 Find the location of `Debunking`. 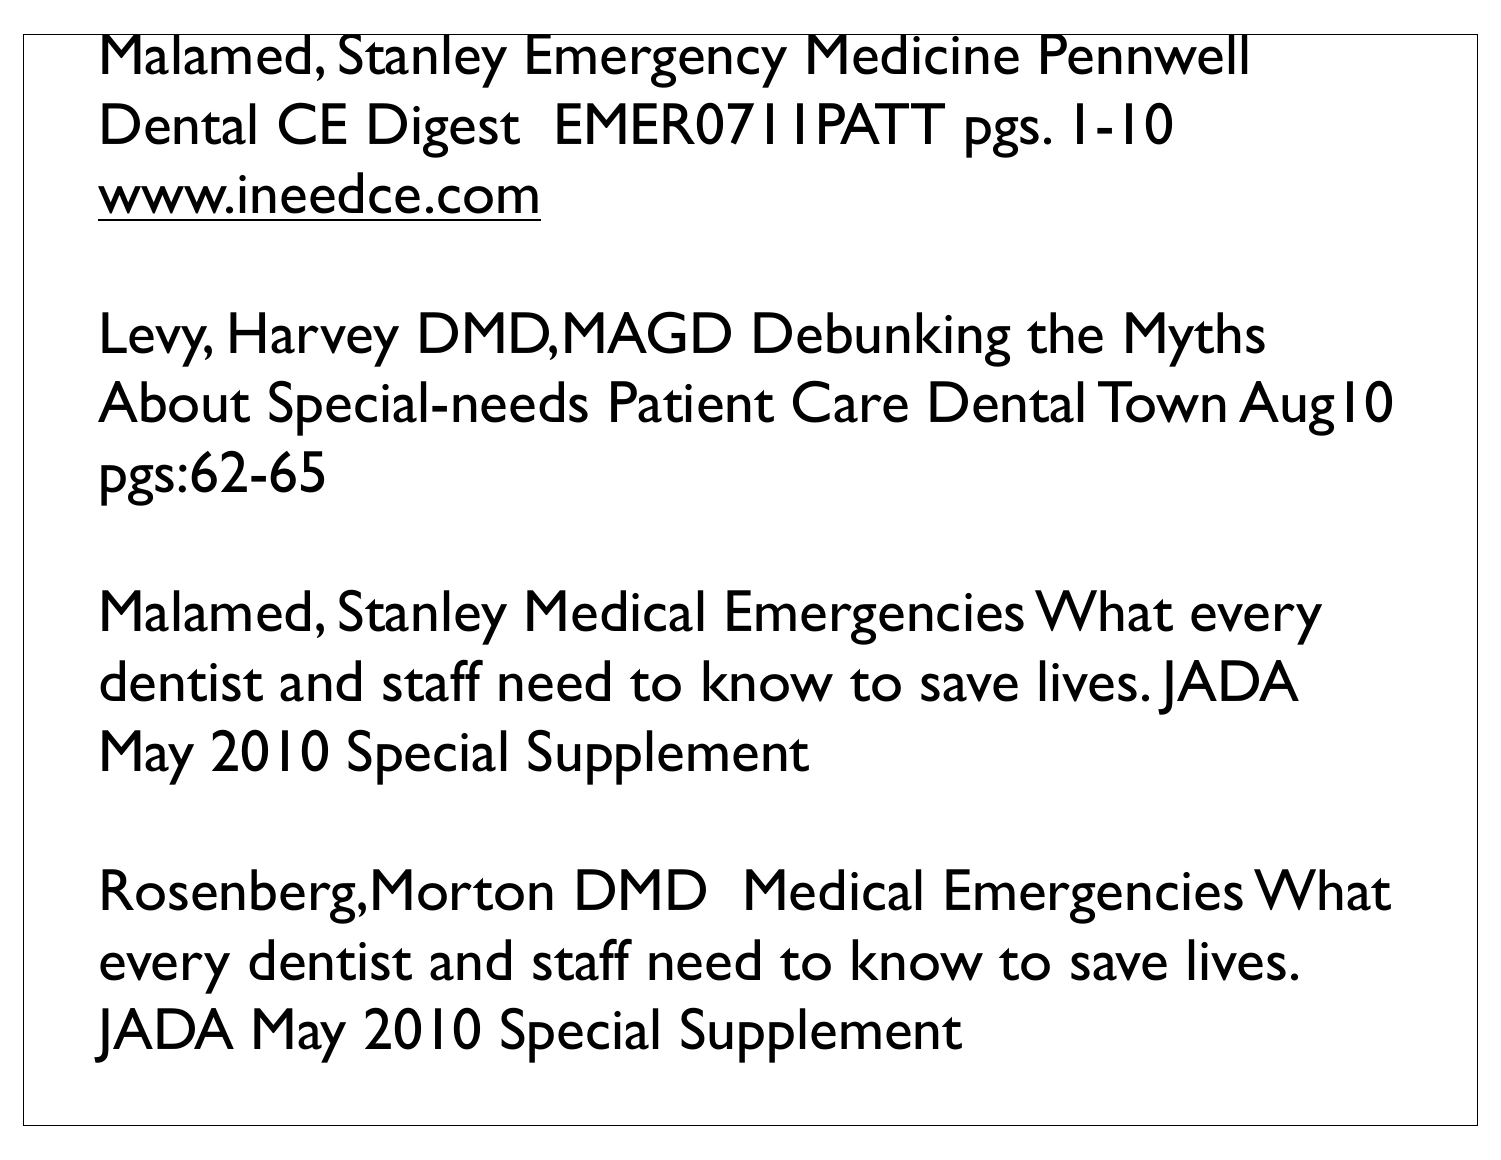

Debunking is located at coordinates (882, 339).
